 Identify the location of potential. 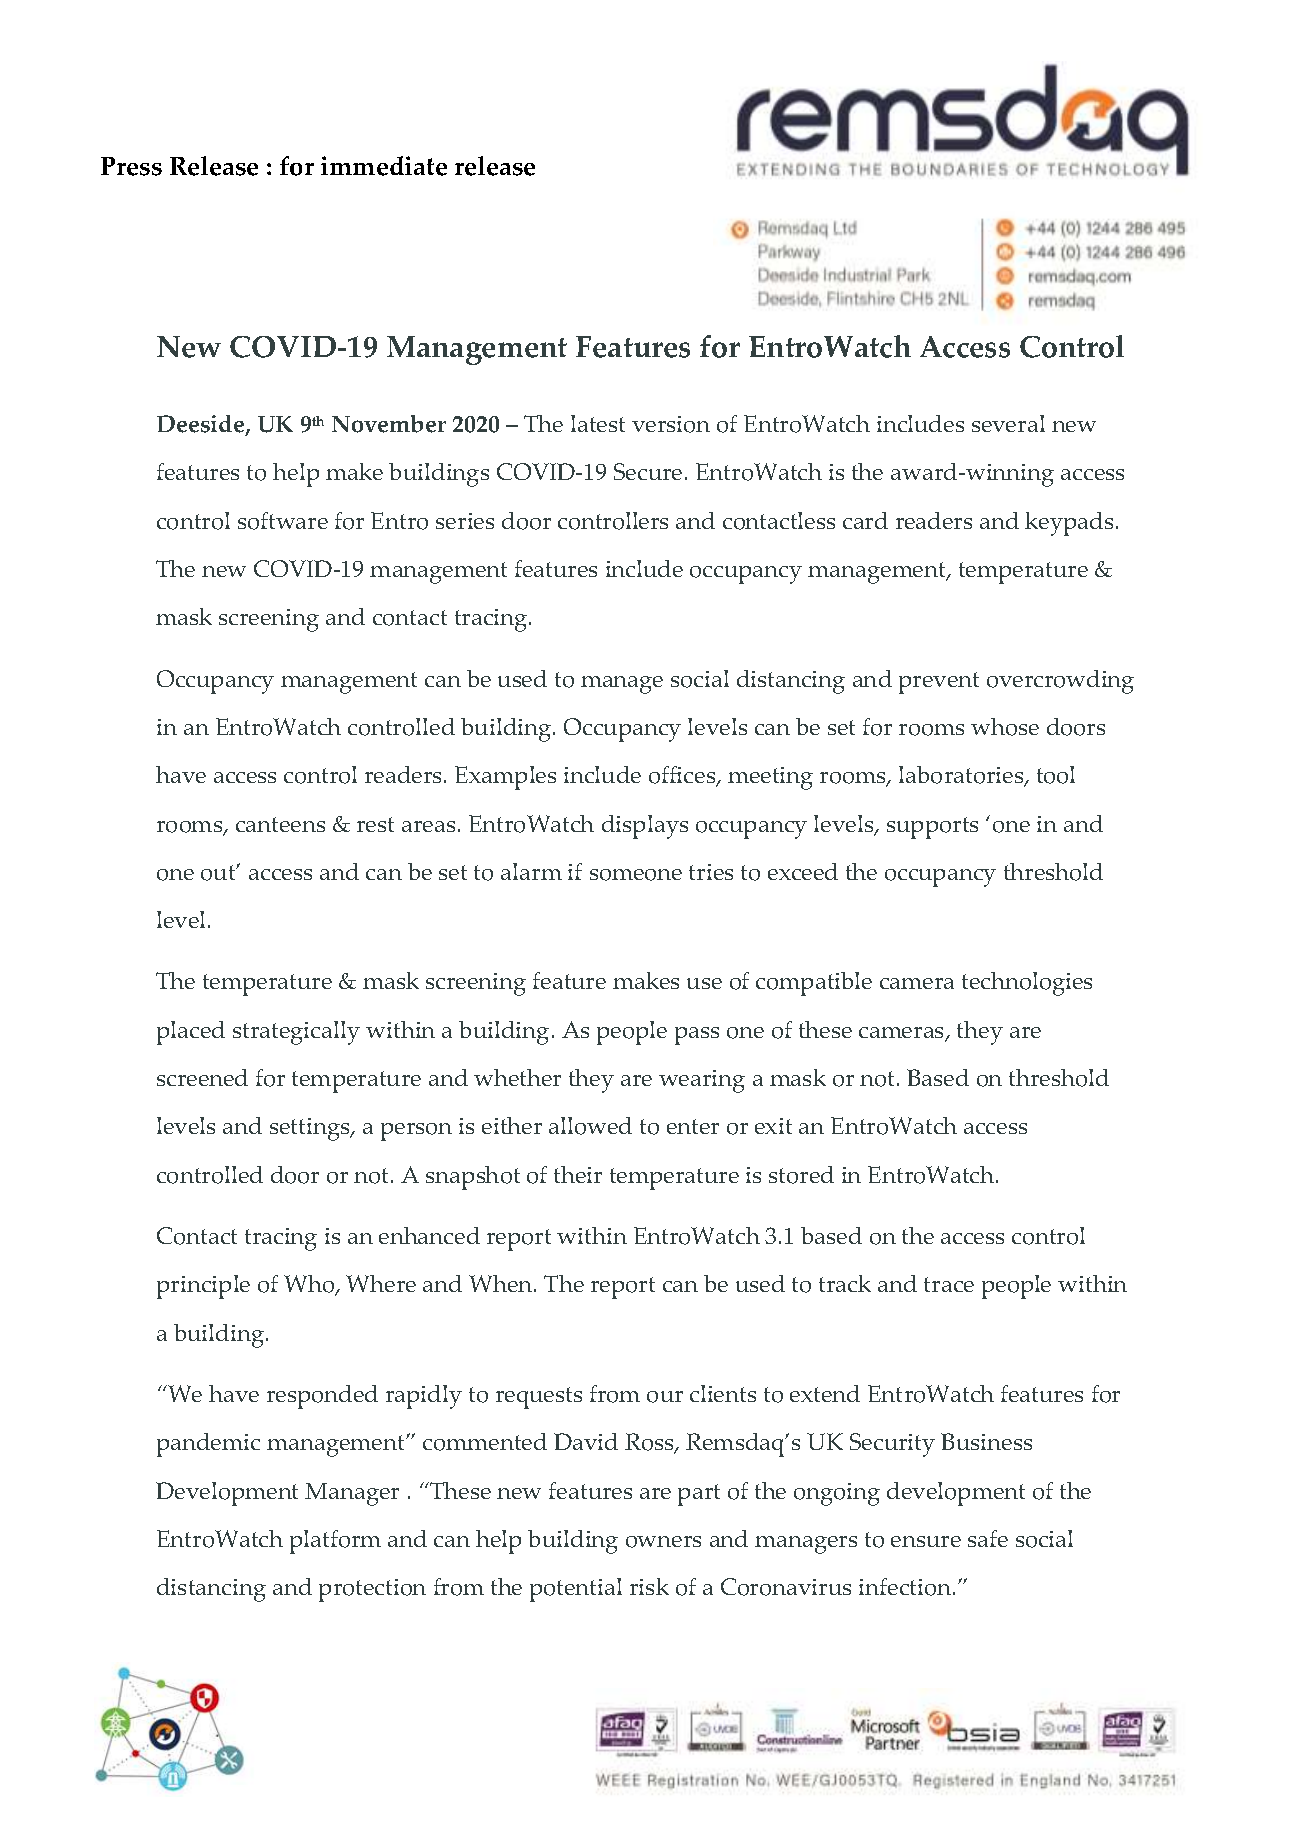
(576, 1590).
